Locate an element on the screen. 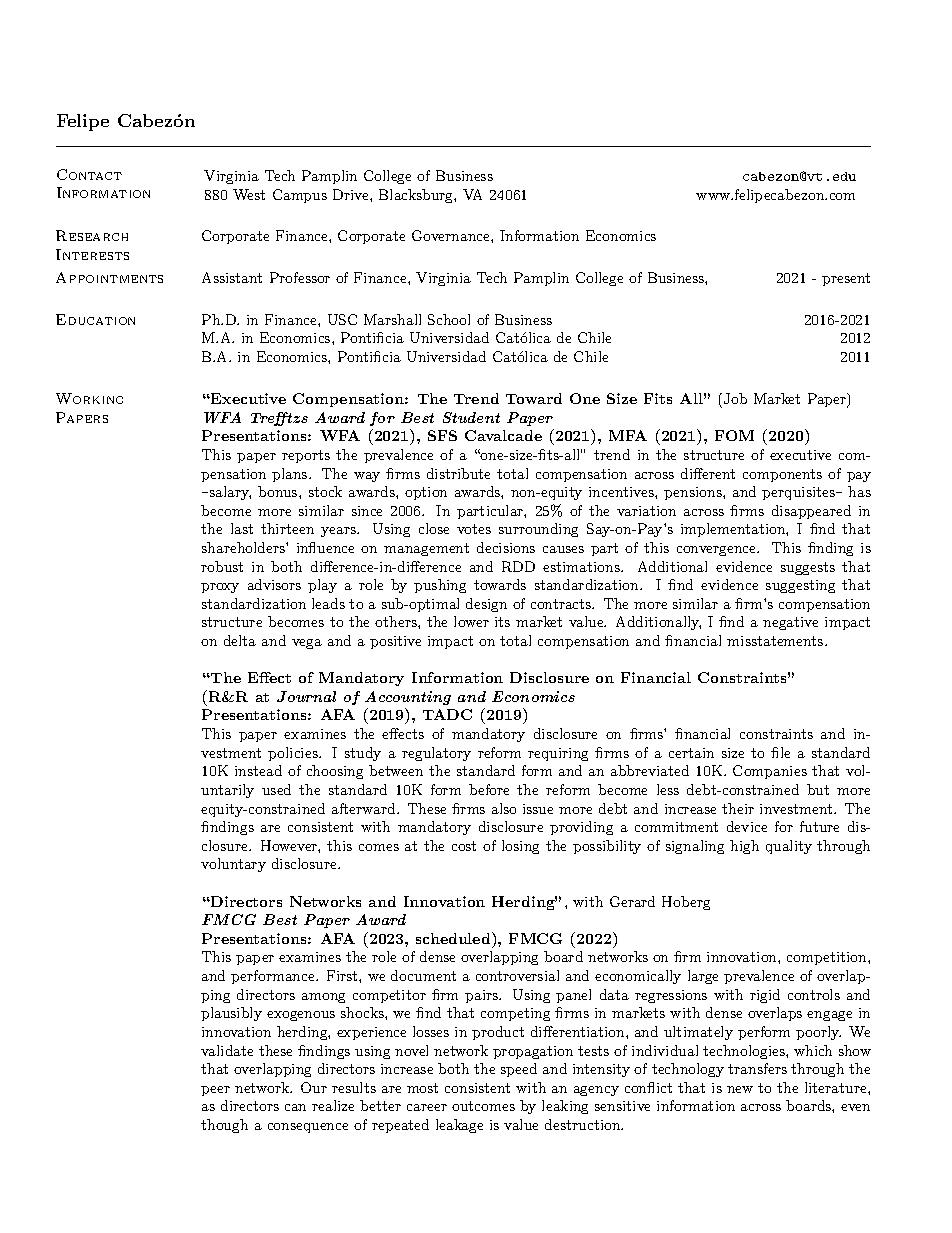 This screenshot has width=952, height=1233. suggesting is located at coordinates (800, 586).
